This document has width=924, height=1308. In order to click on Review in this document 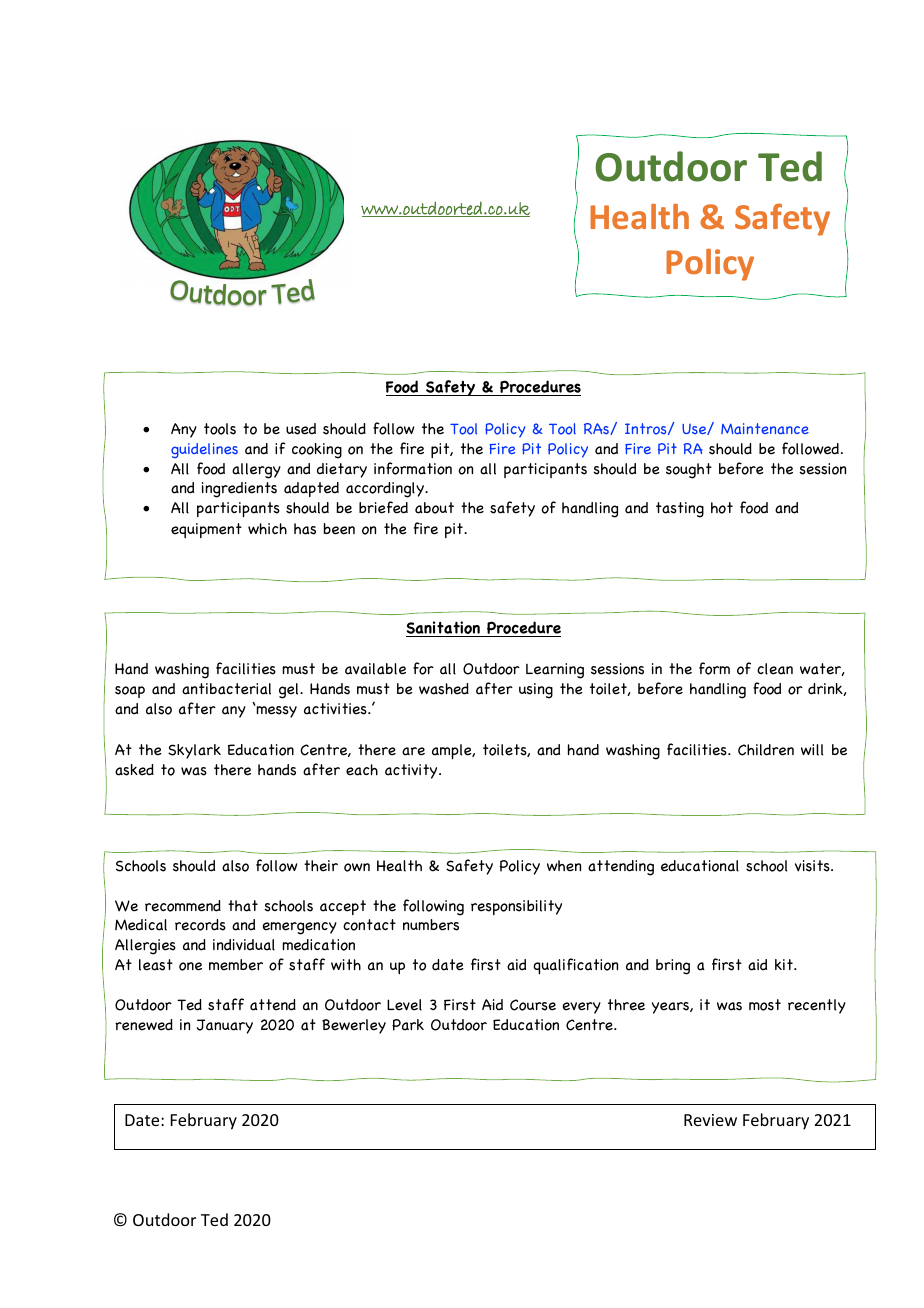, I will do `click(710, 1120)`.
